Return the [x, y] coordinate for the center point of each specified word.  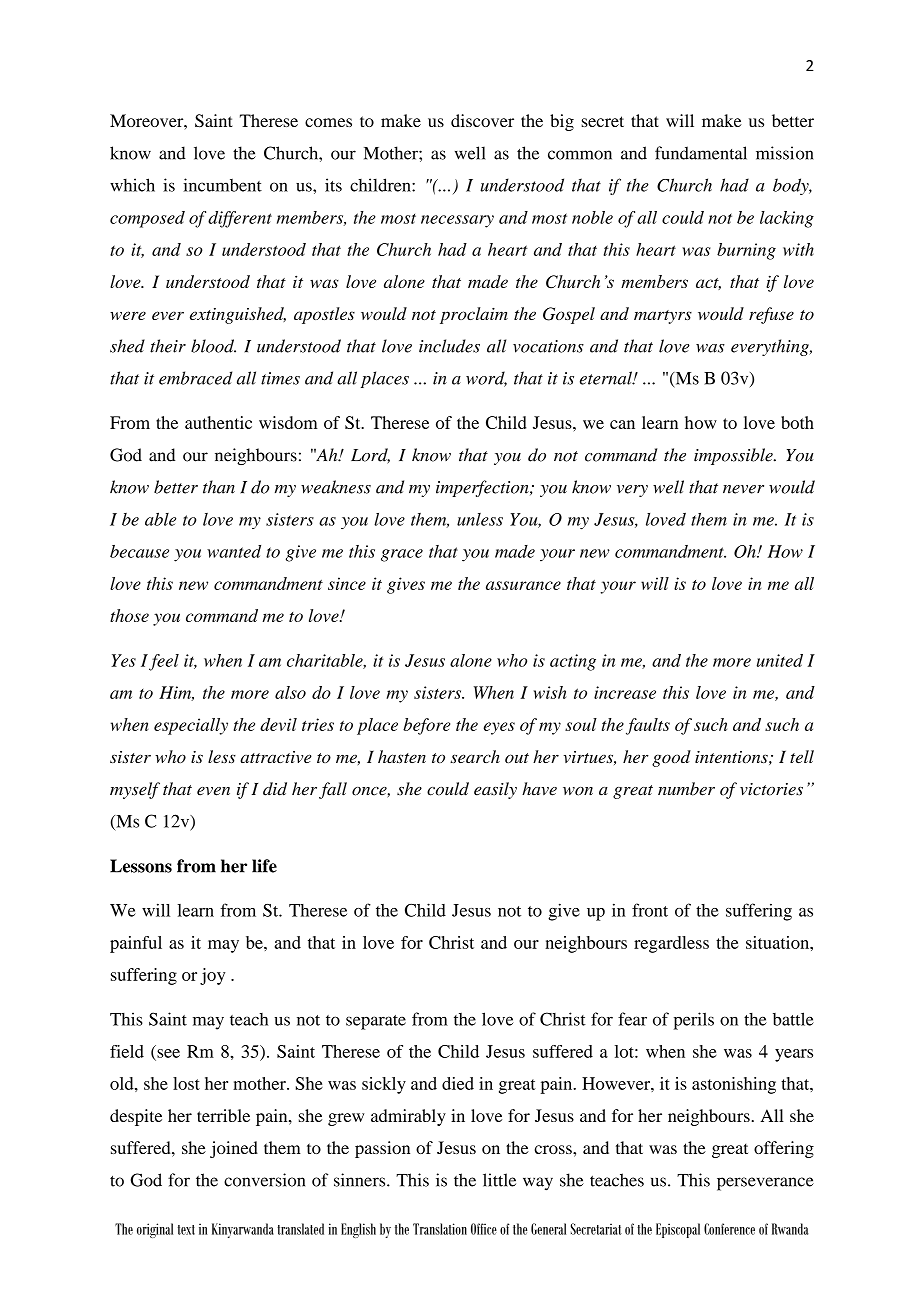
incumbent [222, 185]
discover [482, 120]
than [219, 487]
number [686, 789]
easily [495, 790]
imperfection [483, 488]
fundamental [701, 153]
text [186, 1230]
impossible [734, 456]
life [264, 866]
